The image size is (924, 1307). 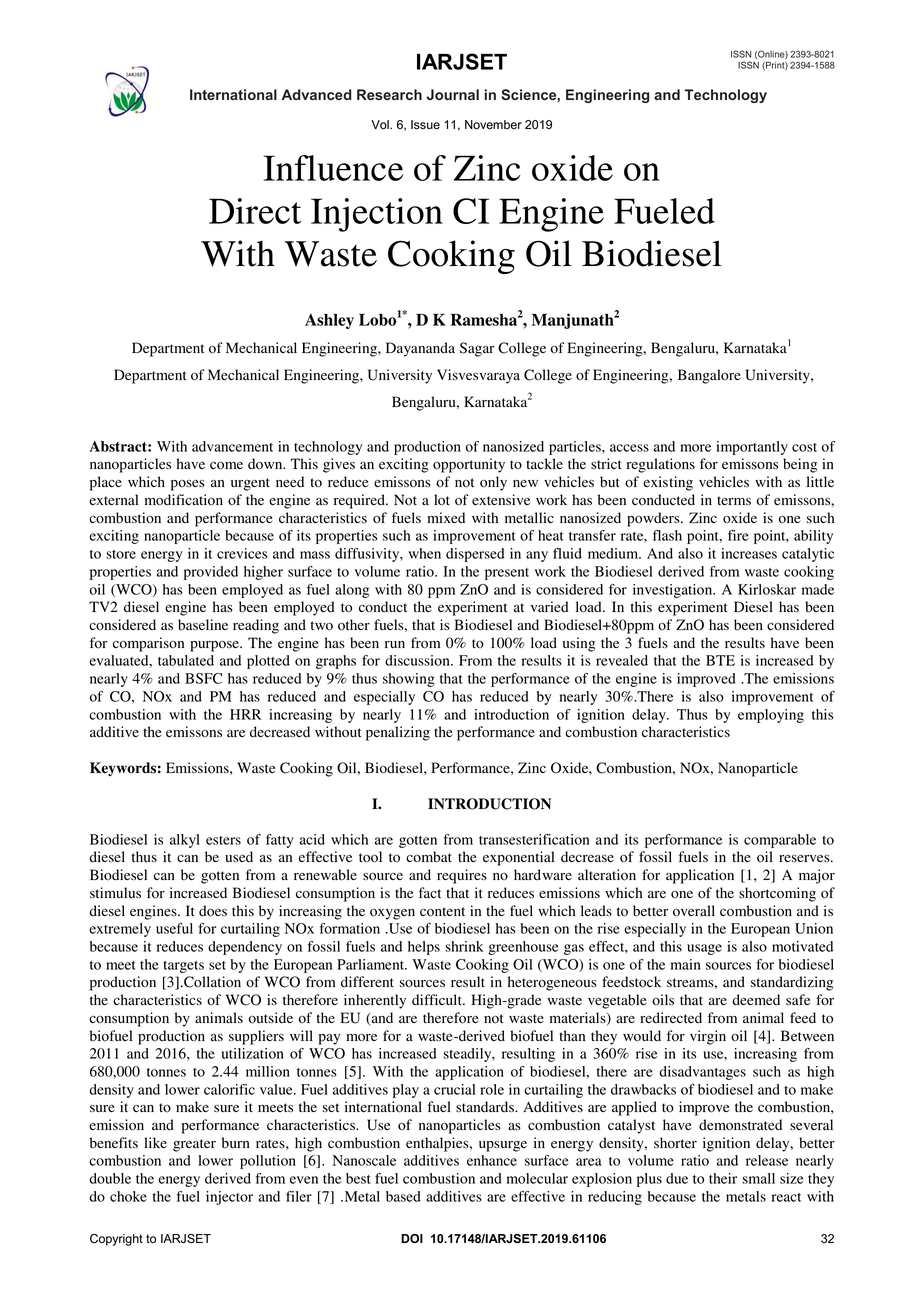 I want to click on usage, so click(x=704, y=949).
